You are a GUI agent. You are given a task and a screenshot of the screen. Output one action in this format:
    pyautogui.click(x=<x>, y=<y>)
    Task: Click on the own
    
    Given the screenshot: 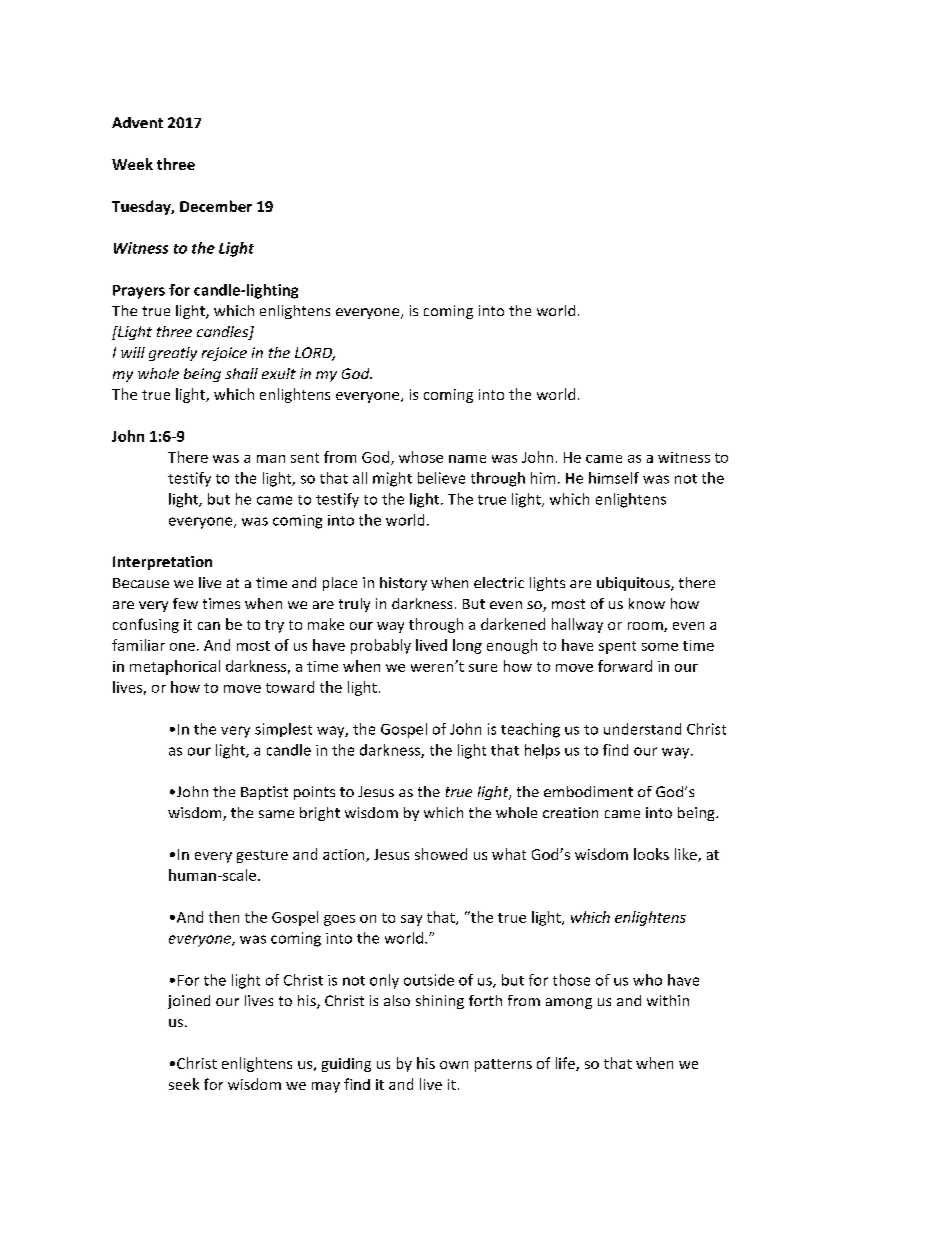 What is the action you would take?
    pyautogui.click(x=454, y=1065)
